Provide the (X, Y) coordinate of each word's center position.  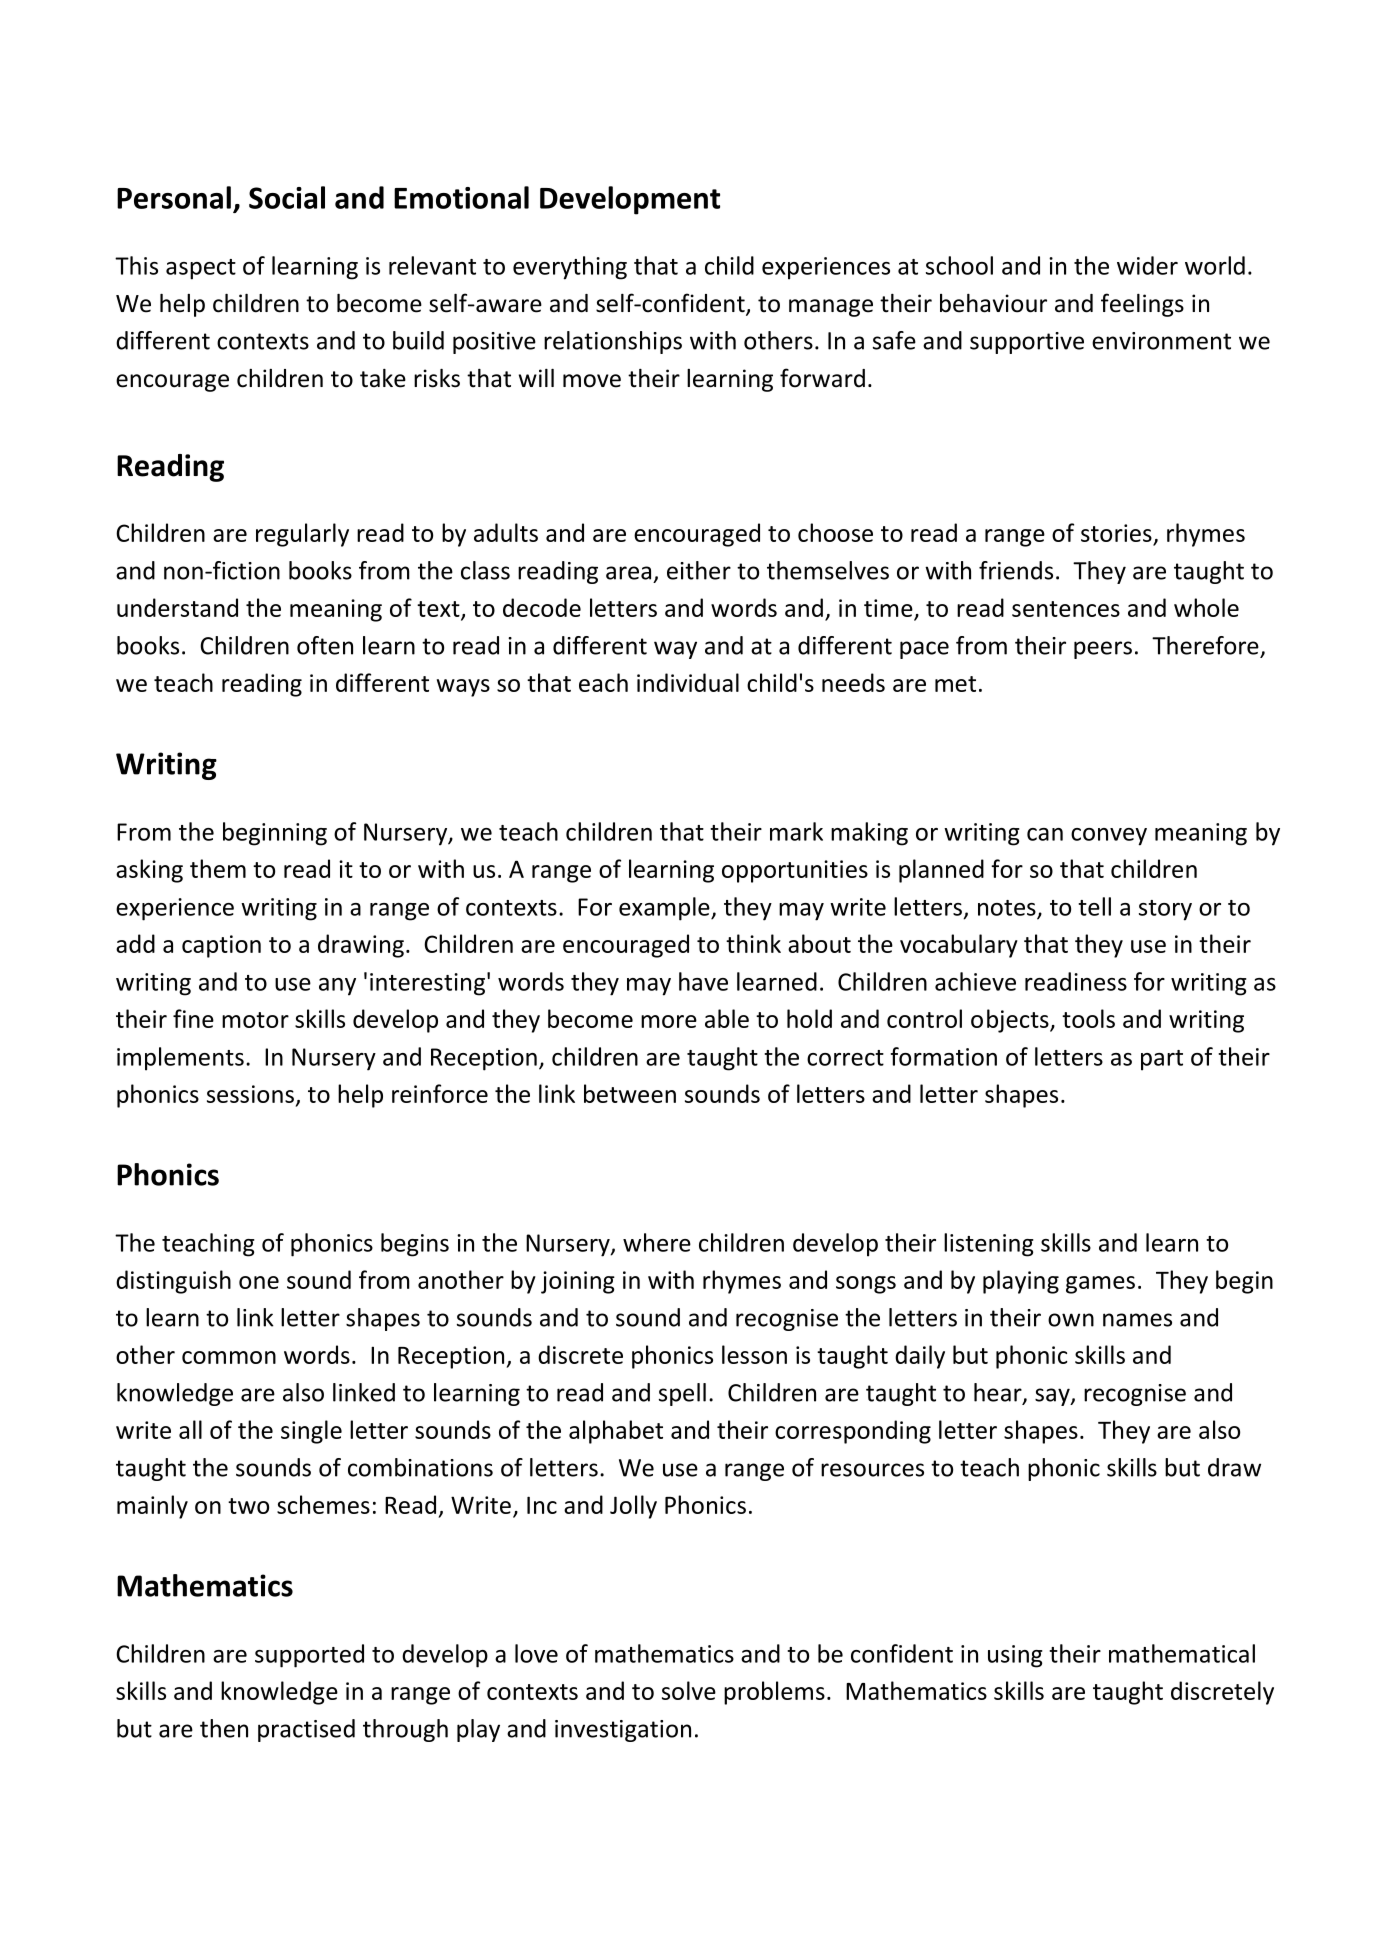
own (1071, 1320)
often (325, 645)
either (699, 570)
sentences (1066, 609)
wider (1147, 265)
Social (287, 197)
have (703, 981)
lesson (754, 1354)
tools (1088, 1018)
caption (221, 946)
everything (570, 268)
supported (309, 1656)
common (229, 1357)
